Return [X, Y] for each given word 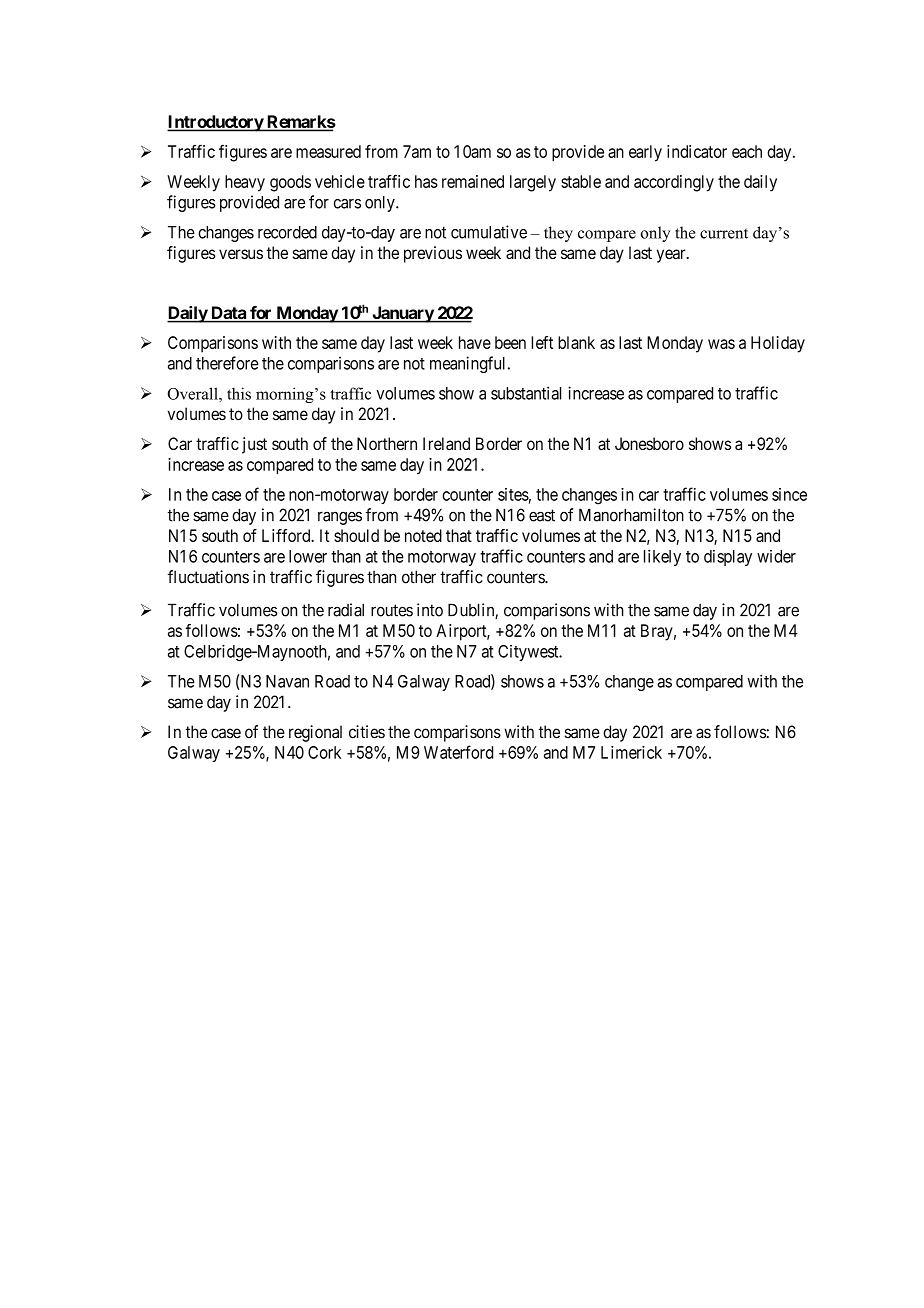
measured [328, 151]
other [419, 577]
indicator [697, 151]
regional [315, 733]
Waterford [458, 752]
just [254, 445]
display [728, 558]
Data [228, 314]
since [789, 494]
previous [433, 254]
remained [473, 181]
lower [308, 556]
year [672, 256]
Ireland [446, 443]
